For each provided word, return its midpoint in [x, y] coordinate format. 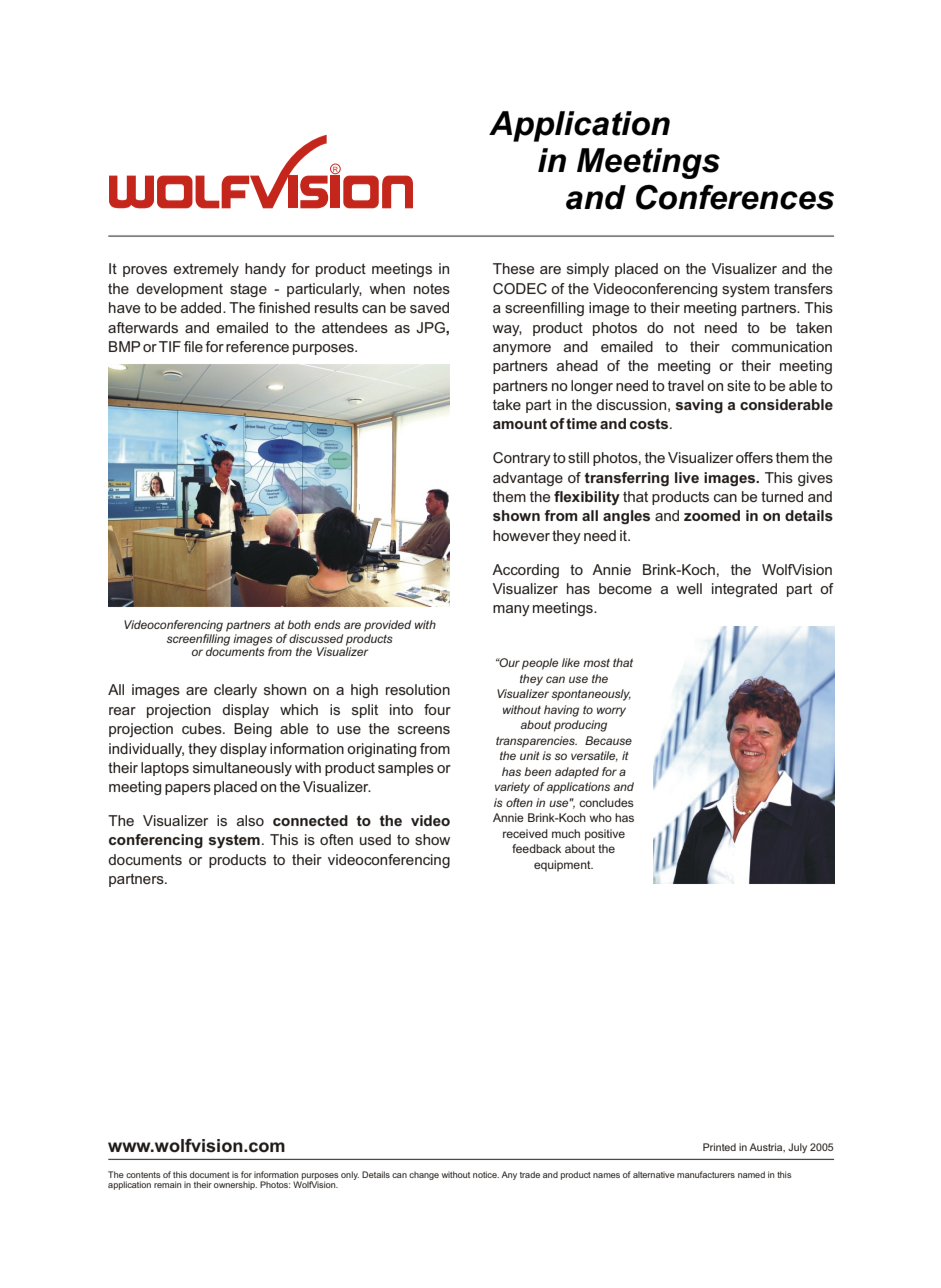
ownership [235, 1185]
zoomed [712, 515]
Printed [719, 1147]
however [521, 535]
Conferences [735, 197]
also [250, 820]
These [513, 268]
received [525, 833]
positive [605, 835]
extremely [206, 270]
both [299, 624]
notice [486, 1174]
